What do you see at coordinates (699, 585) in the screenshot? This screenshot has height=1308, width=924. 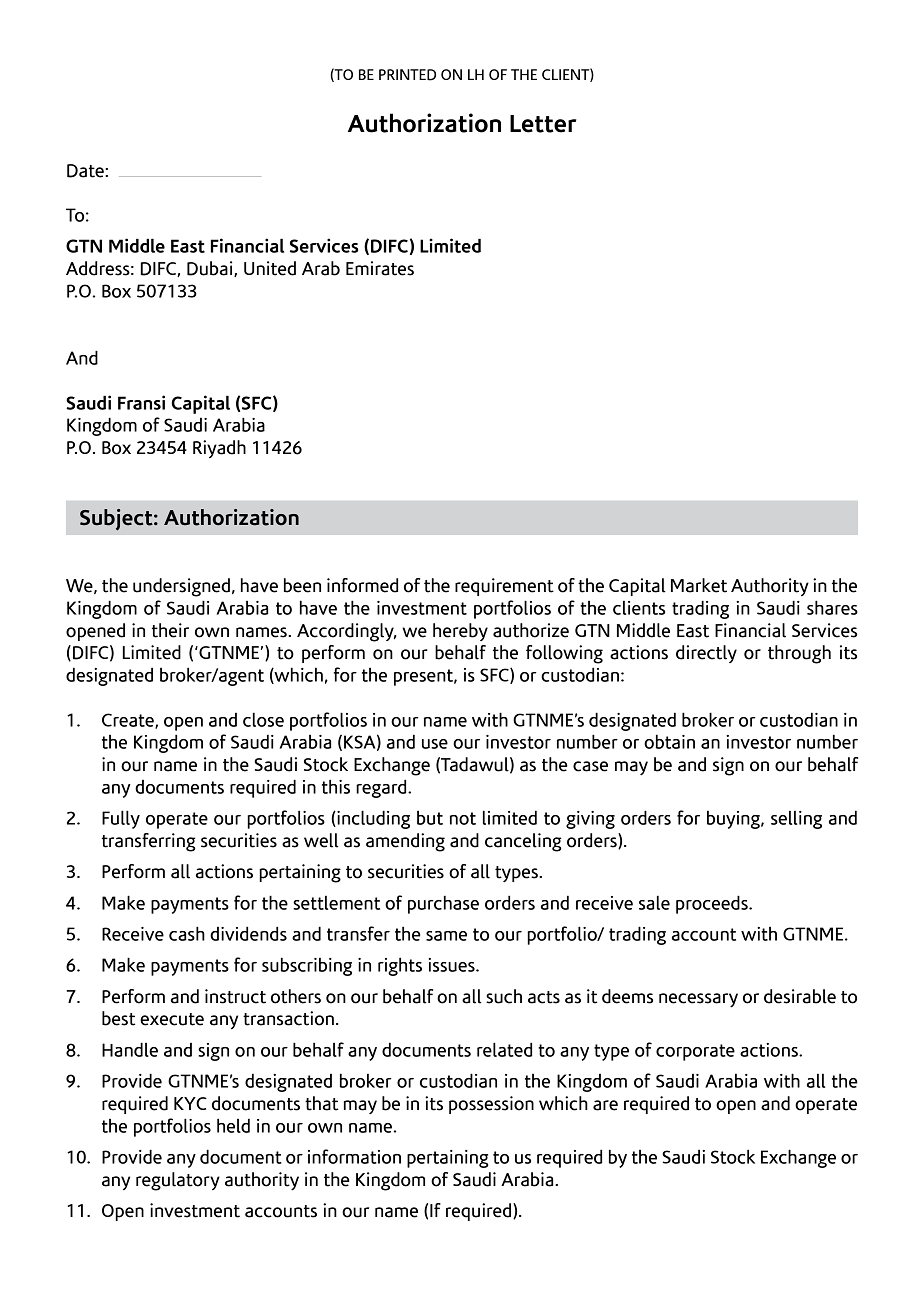 I see `Market` at bounding box center [699, 585].
